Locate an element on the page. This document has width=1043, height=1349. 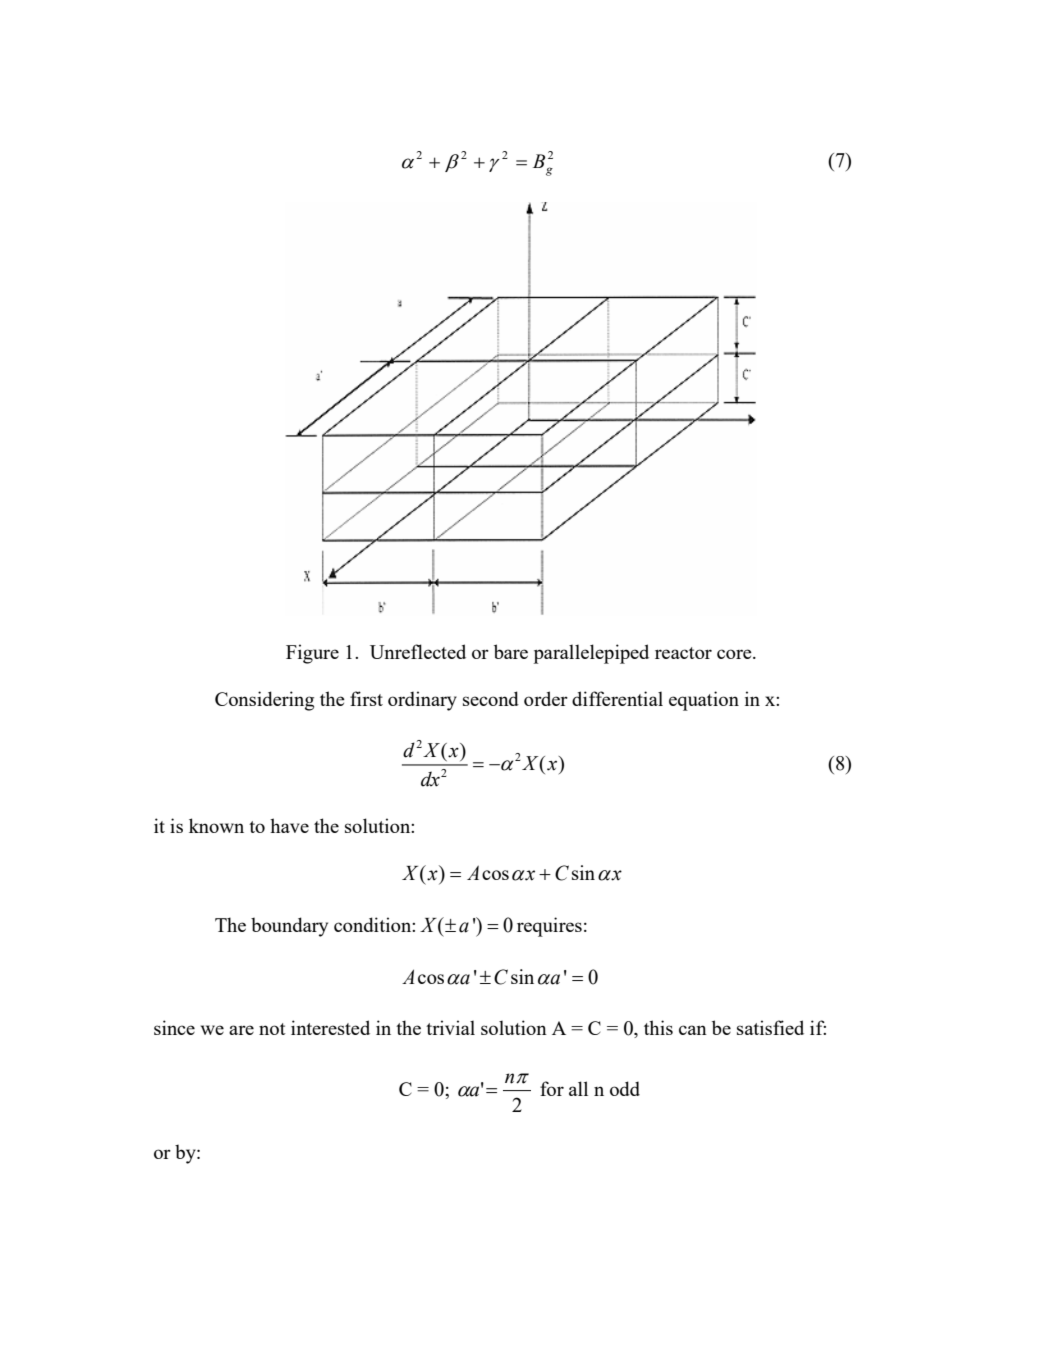
known is located at coordinates (216, 825).
